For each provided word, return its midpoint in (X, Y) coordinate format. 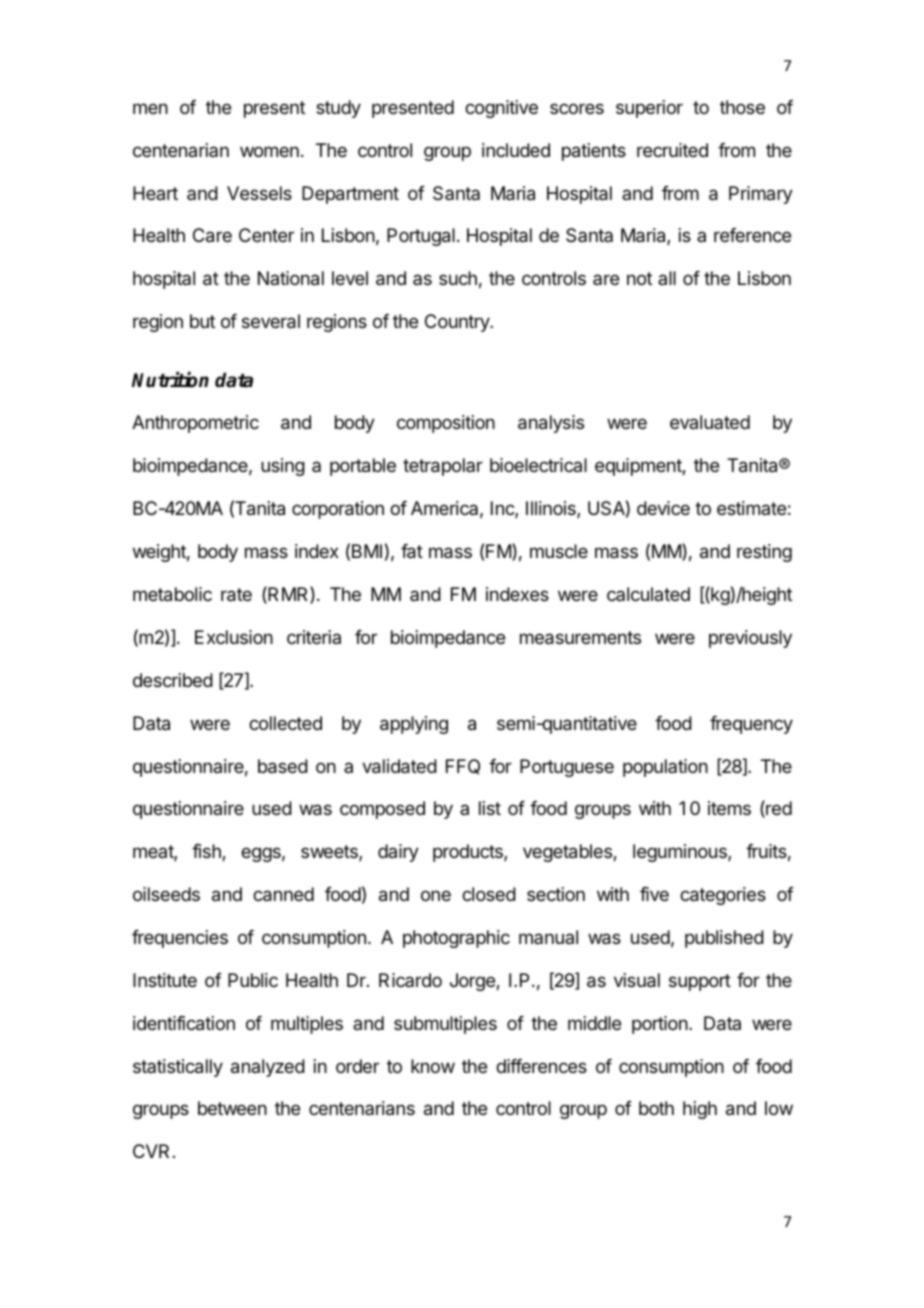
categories (723, 896)
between (232, 1108)
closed (489, 894)
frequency (751, 725)
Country (458, 323)
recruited (672, 150)
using (283, 467)
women (269, 151)
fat (412, 551)
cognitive (501, 109)
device (663, 508)
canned (283, 894)
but (202, 321)
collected (285, 723)
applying (414, 725)
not (639, 278)
